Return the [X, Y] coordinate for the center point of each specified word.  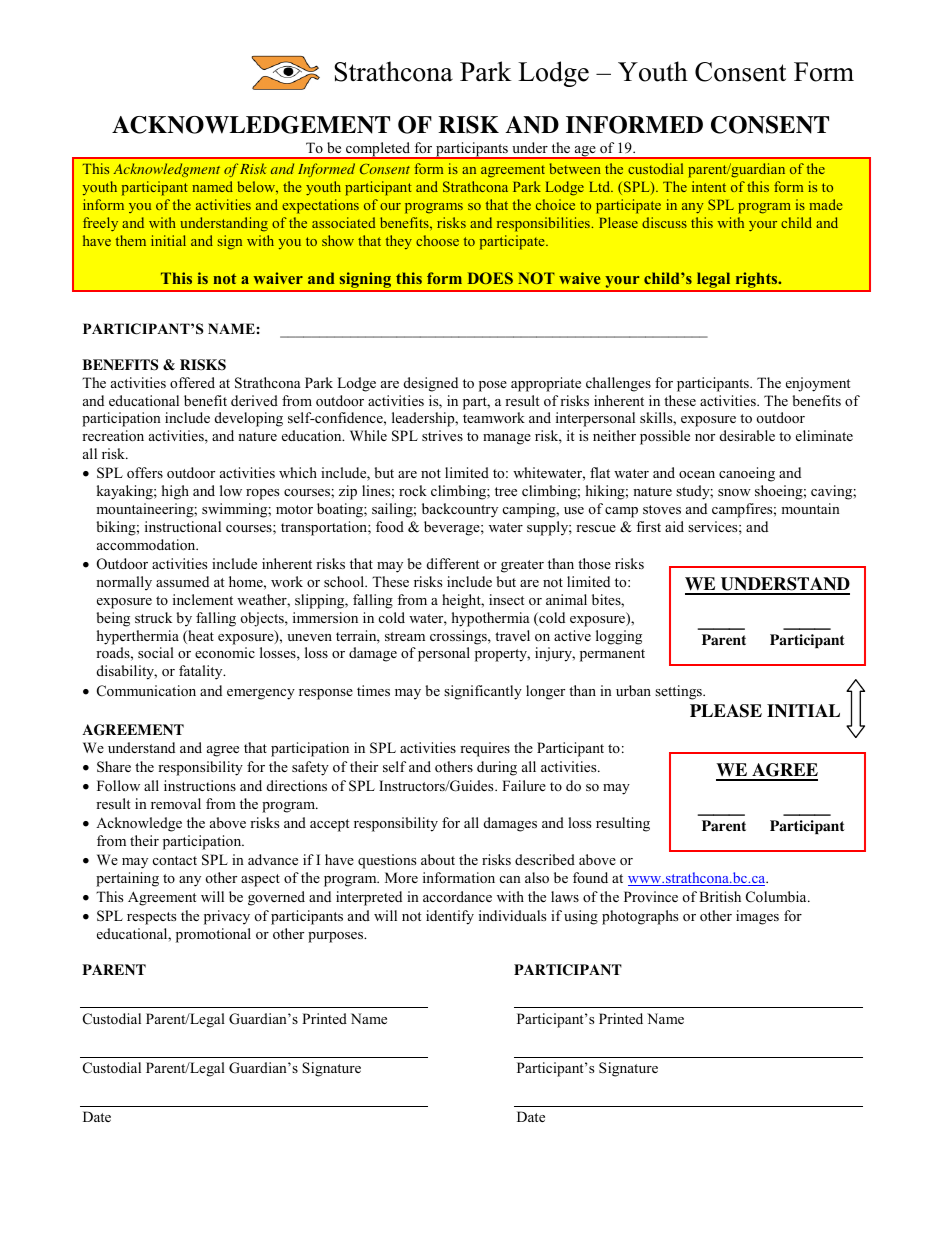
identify [450, 917]
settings [679, 692]
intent [709, 186]
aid [674, 526]
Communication [146, 691]
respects [151, 918]
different [453, 563]
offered [192, 382]
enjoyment [818, 384]
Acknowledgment [166, 170]
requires [485, 749]
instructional [183, 526]
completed [378, 150]
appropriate [546, 384]
